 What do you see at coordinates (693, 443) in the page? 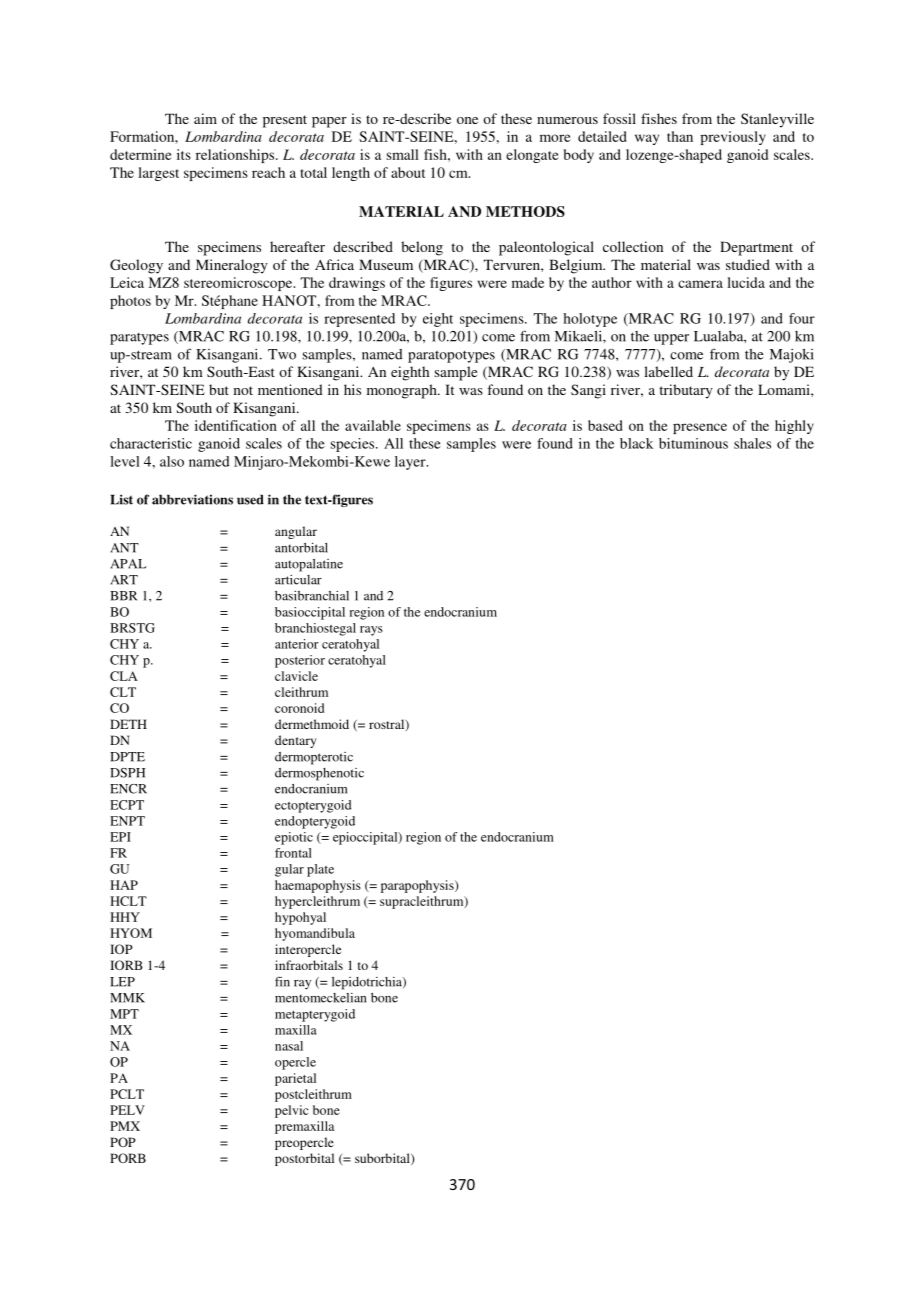
I see `bituminous` at bounding box center [693, 443].
